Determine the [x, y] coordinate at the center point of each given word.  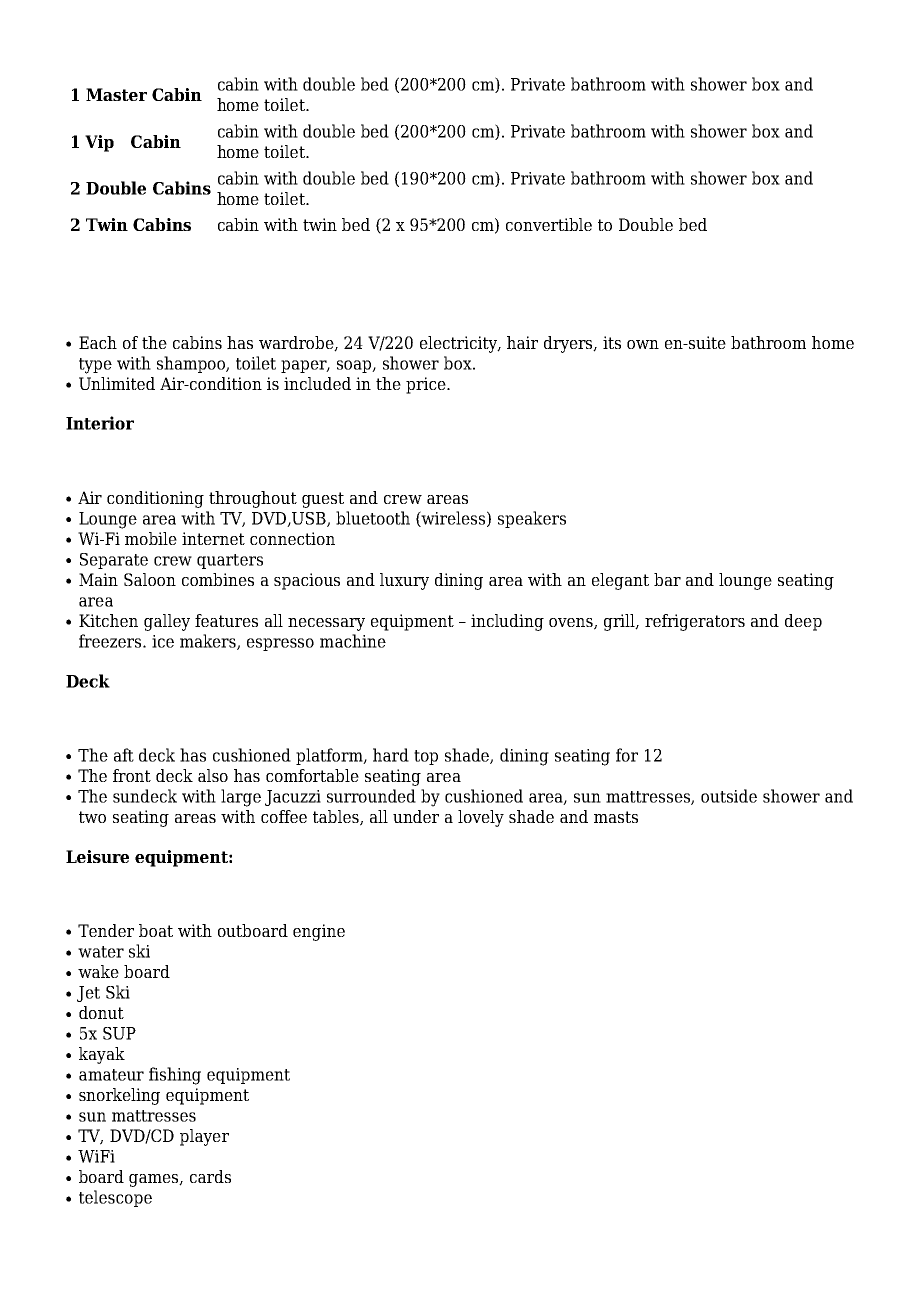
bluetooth [373, 518]
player [204, 1137]
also [213, 775]
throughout [253, 499]
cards [210, 1176]
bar [667, 579]
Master [116, 94]
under [416, 816]
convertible [549, 224]
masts [616, 817]
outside [729, 796]
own [643, 344]
